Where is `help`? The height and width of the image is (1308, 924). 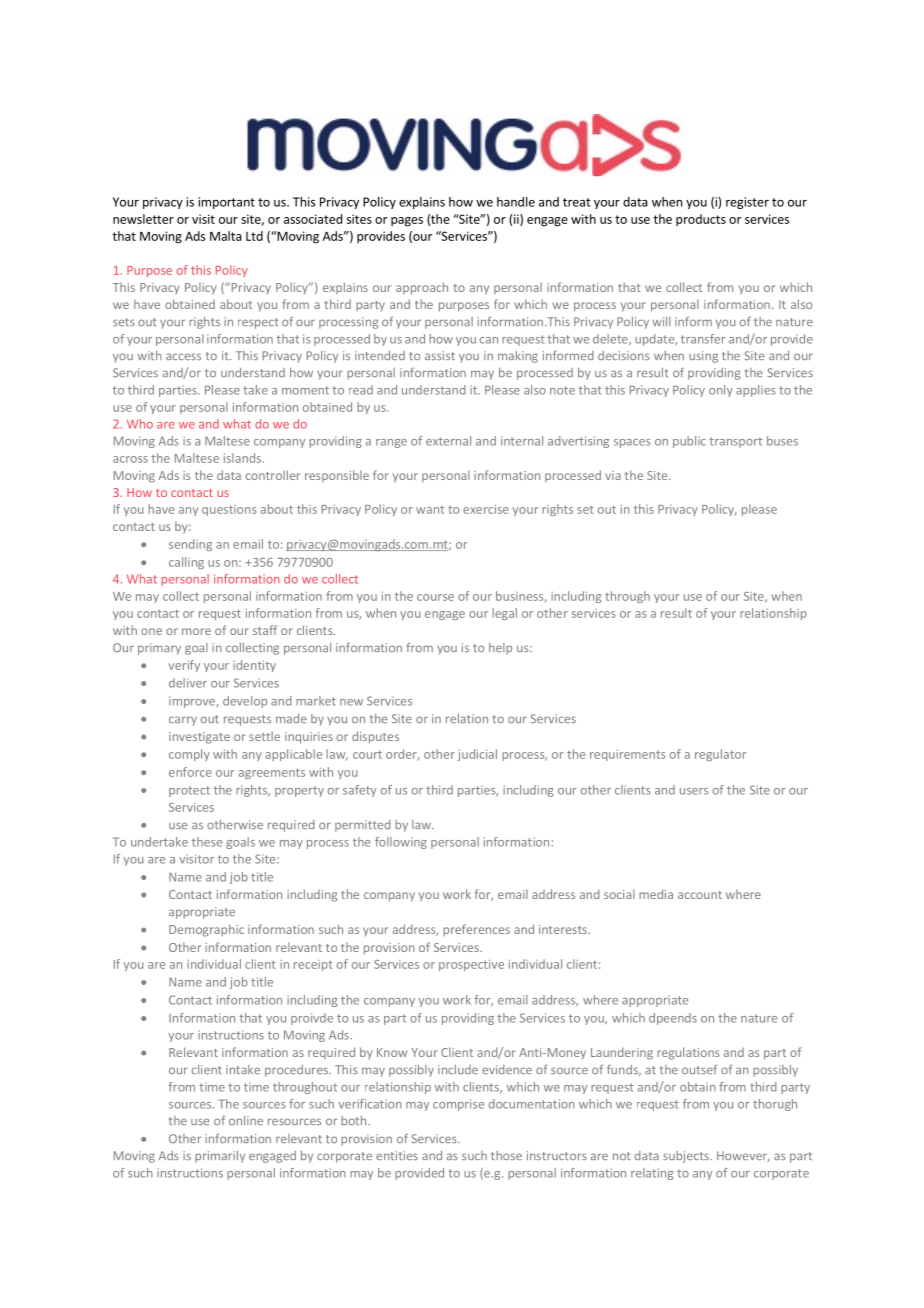
help is located at coordinates (500, 649).
